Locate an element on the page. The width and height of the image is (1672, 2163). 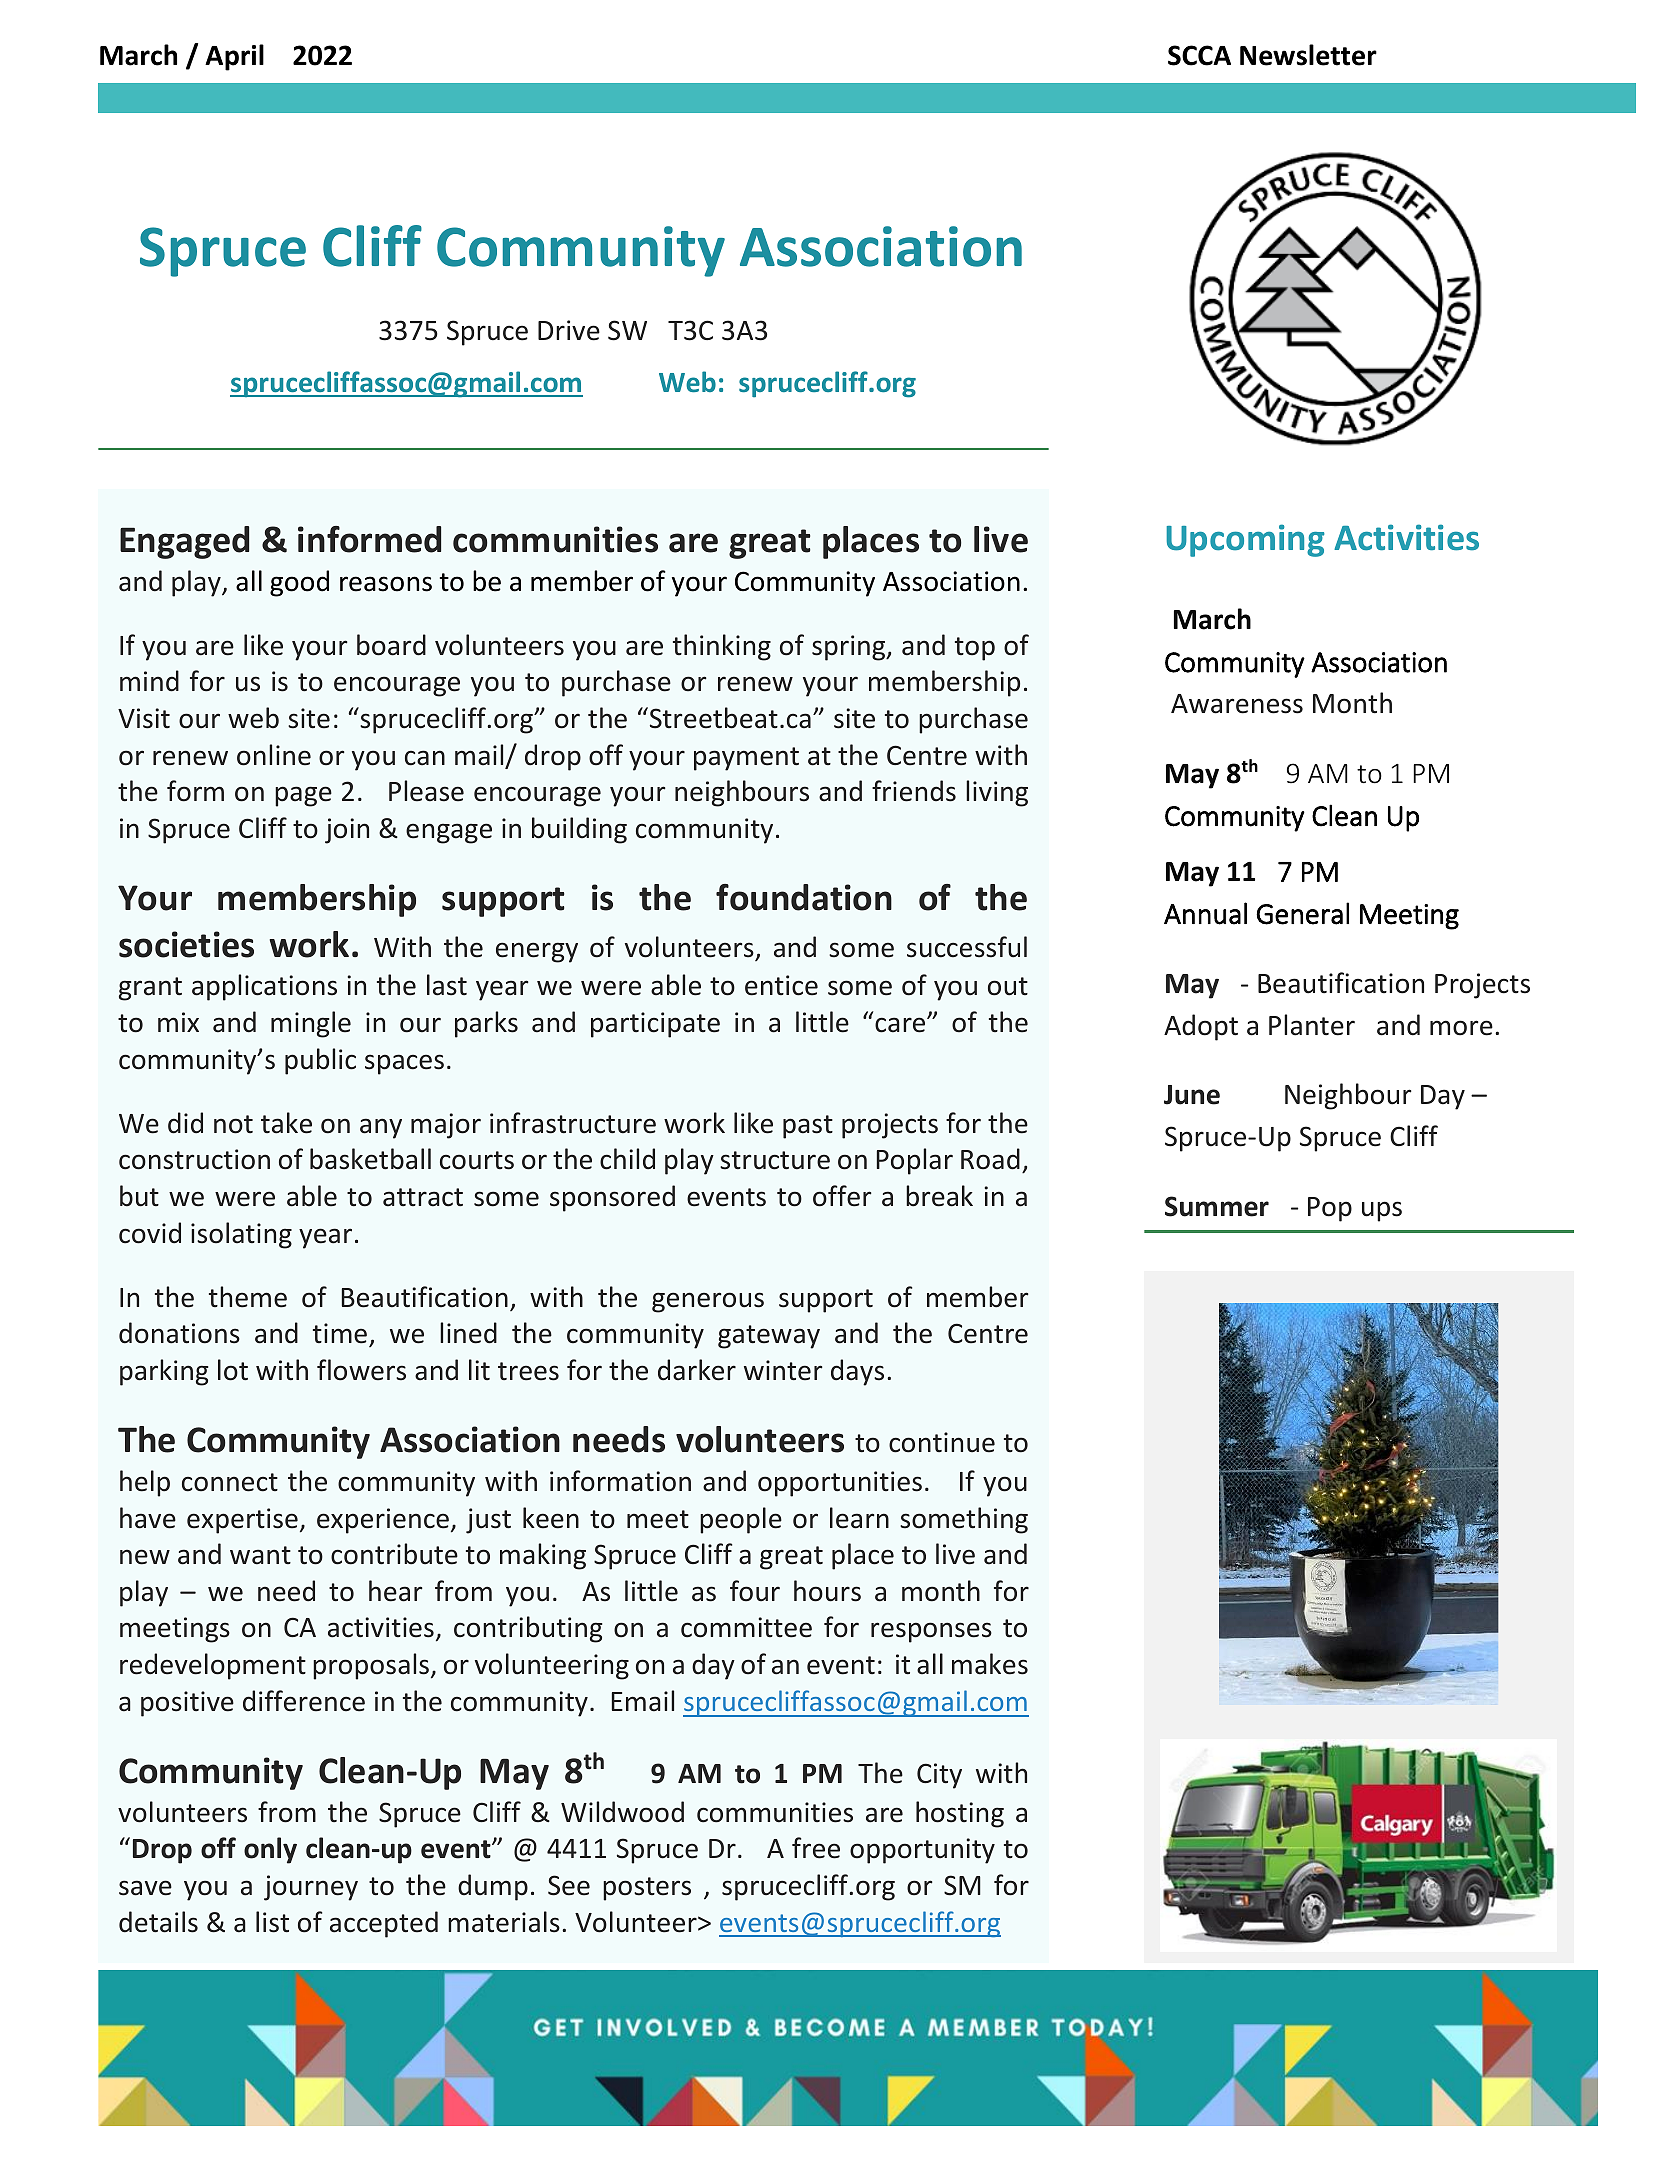
good is located at coordinates (299, 583).
